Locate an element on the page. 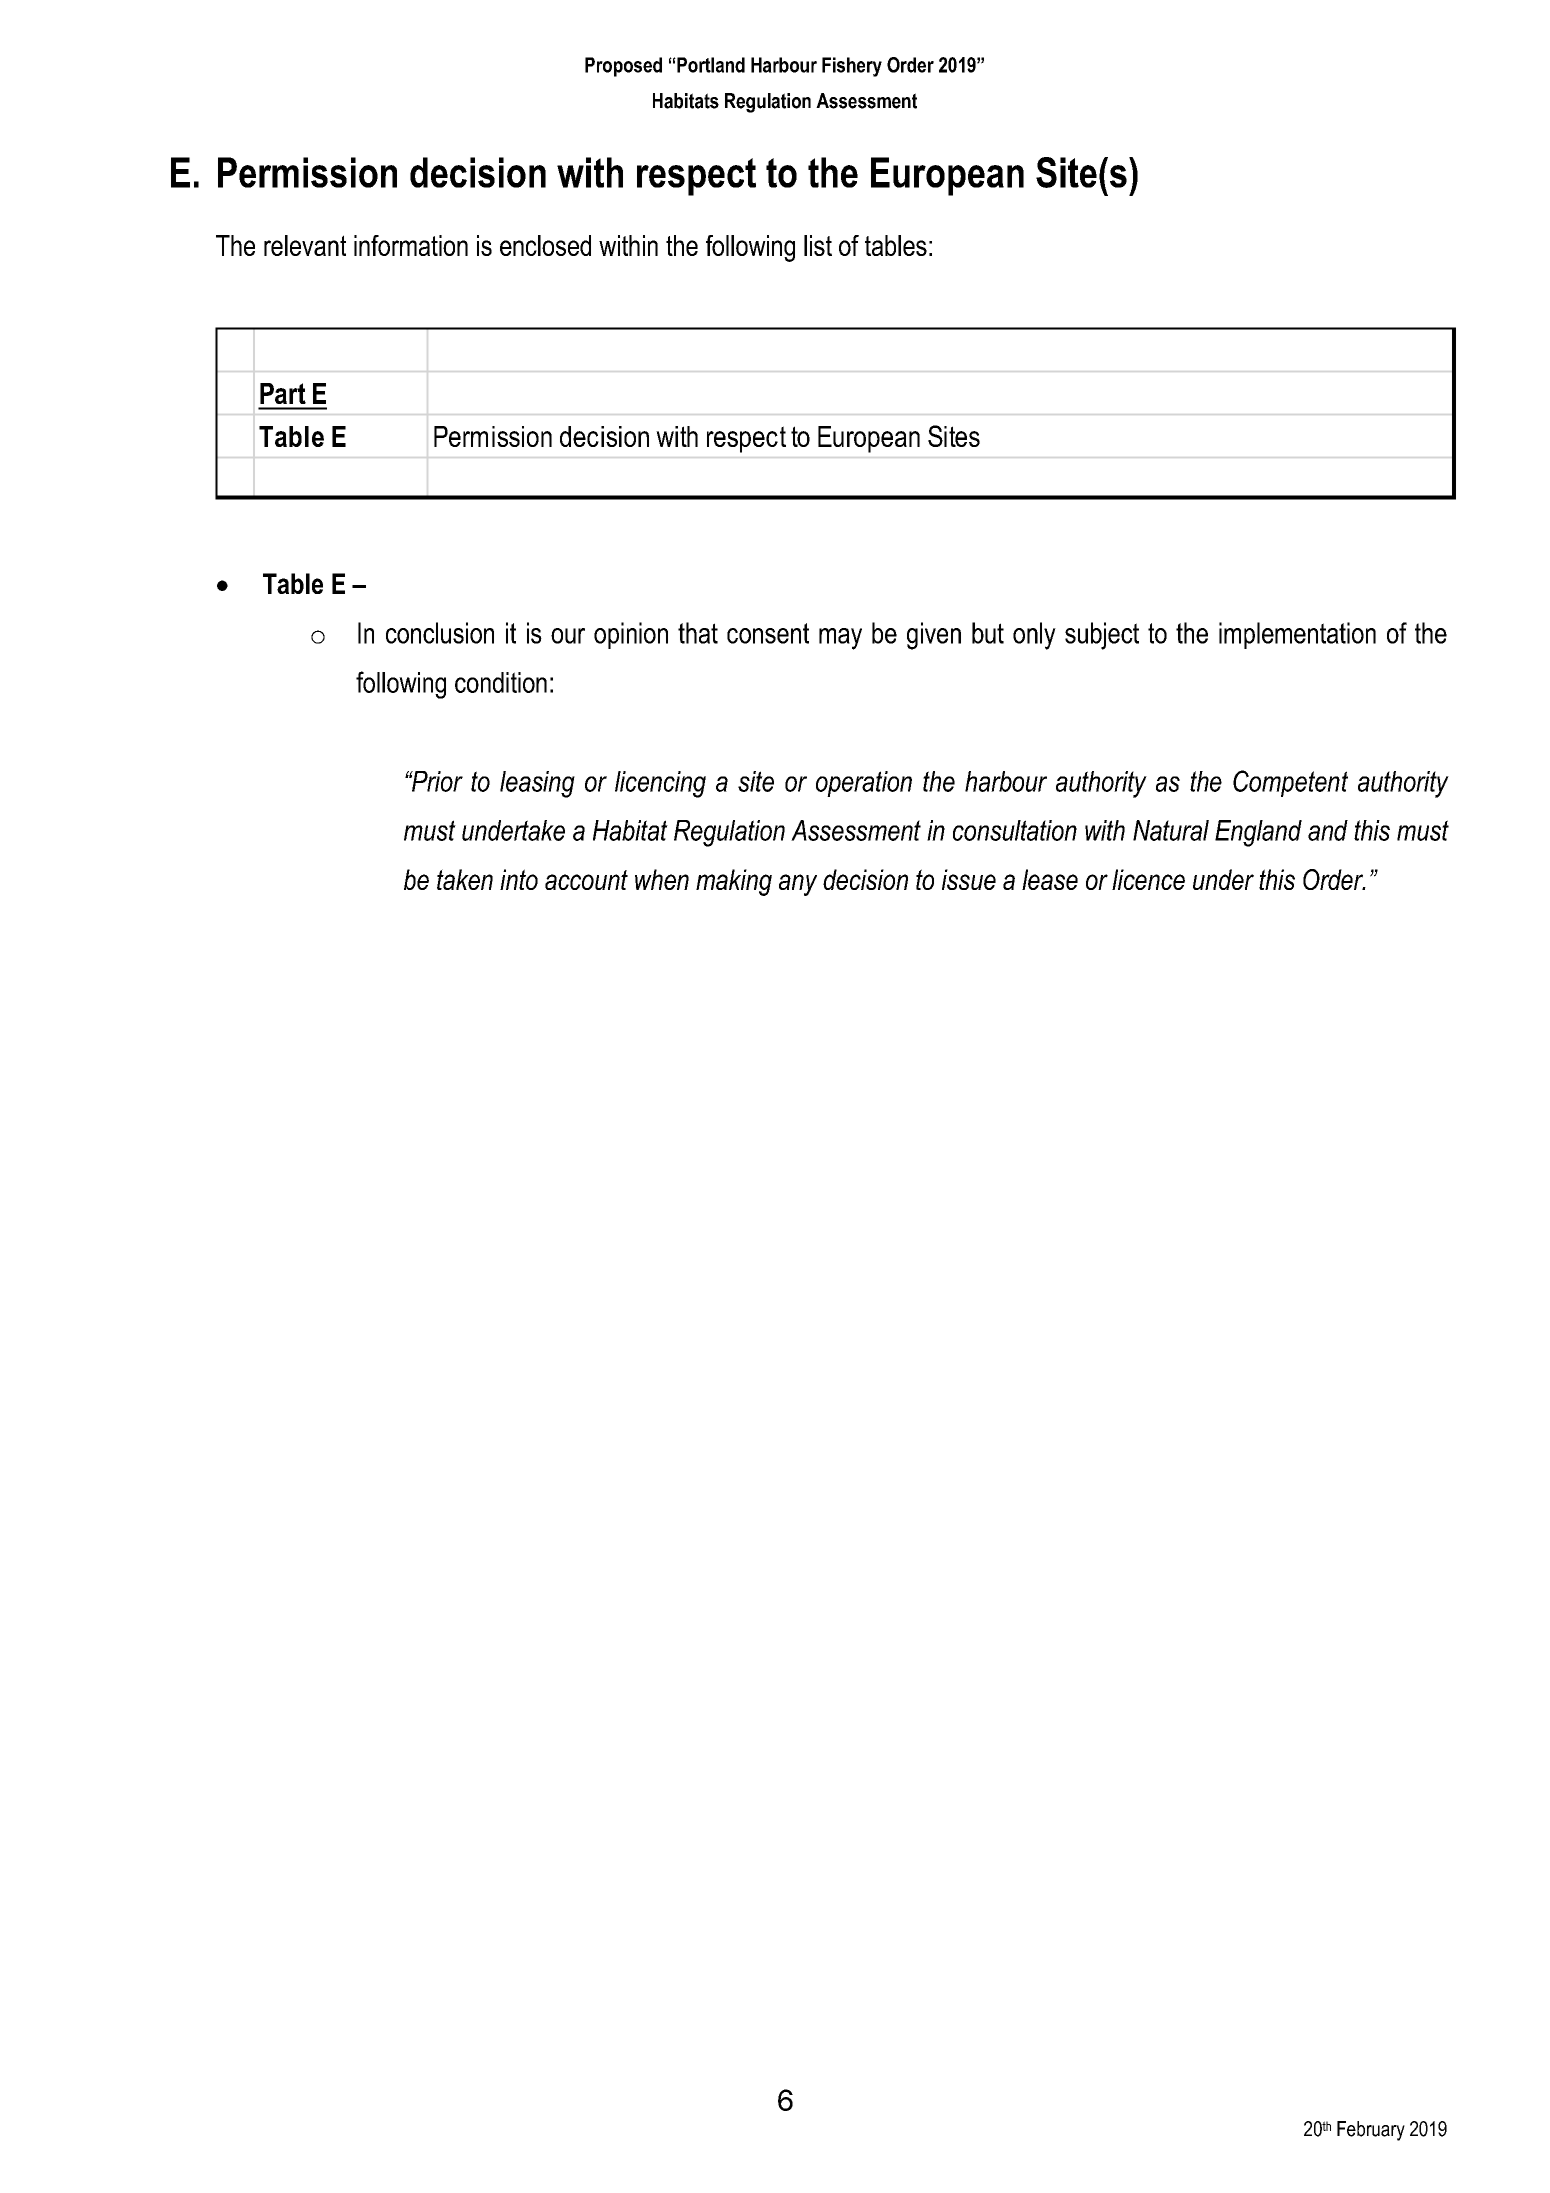 Image resolution: width=1550 pixels, height=2193 pixels. any is located at coordinates (798, 885).
